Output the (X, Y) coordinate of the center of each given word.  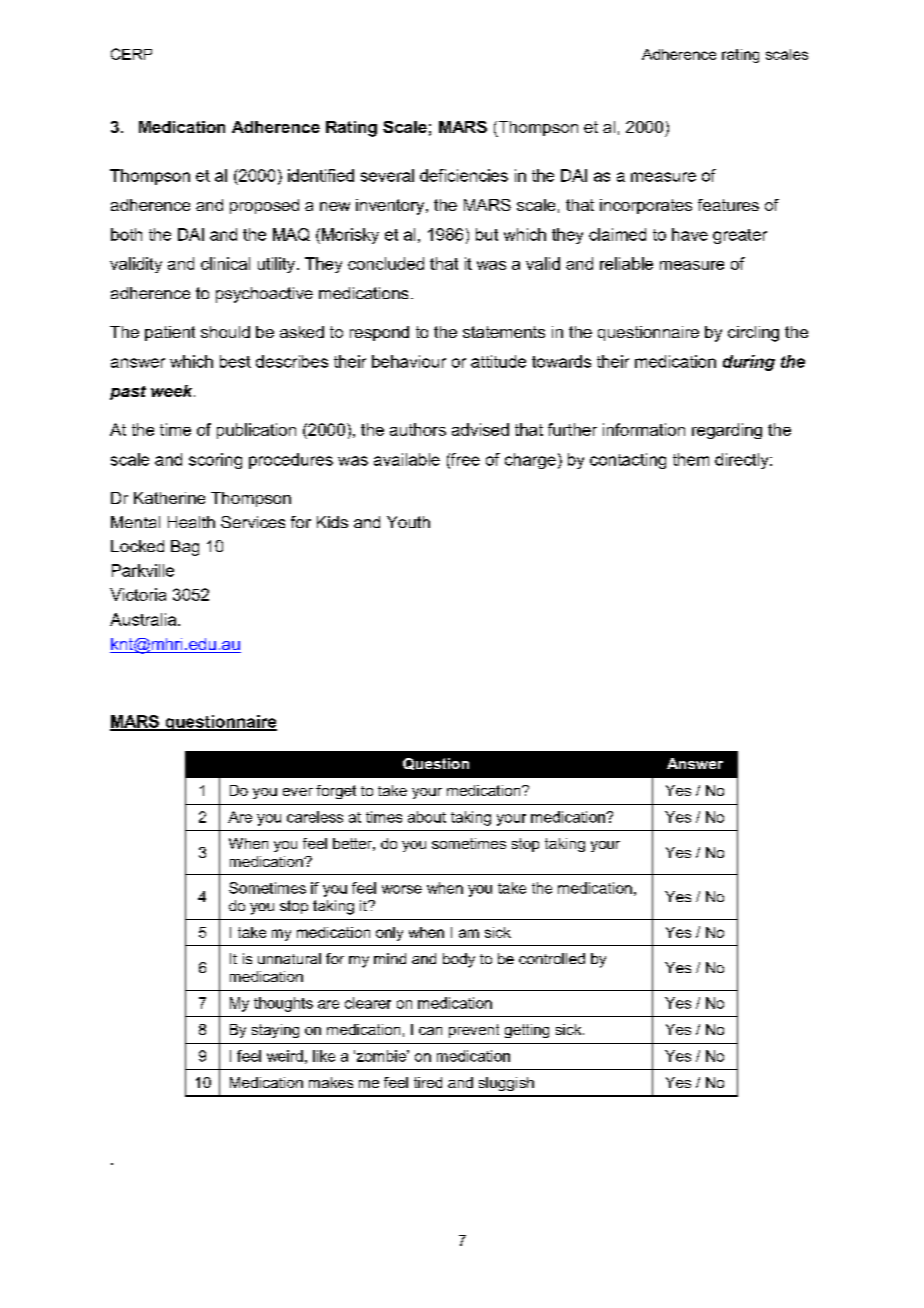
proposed (264, 206)
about (427, 817)
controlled (552, 958)
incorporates (646, 206)
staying (275, 1031)
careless (315, 817)
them (691, 459)
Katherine (169, 498)
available (407, 459)
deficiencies (464, 175)
